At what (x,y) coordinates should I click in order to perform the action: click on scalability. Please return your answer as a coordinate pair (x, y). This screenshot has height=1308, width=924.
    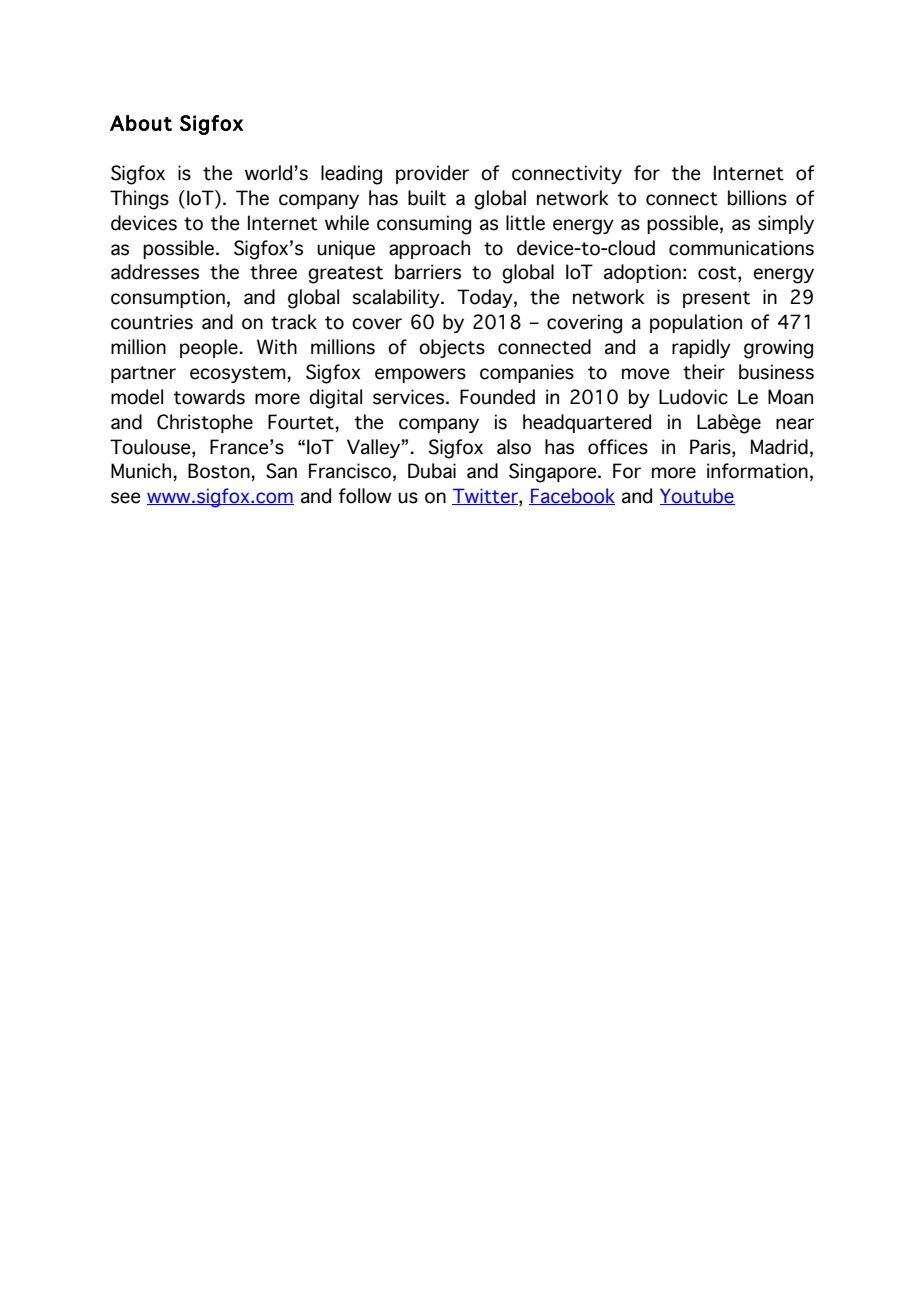
    Looking at the image, I should click on (397, 298).
